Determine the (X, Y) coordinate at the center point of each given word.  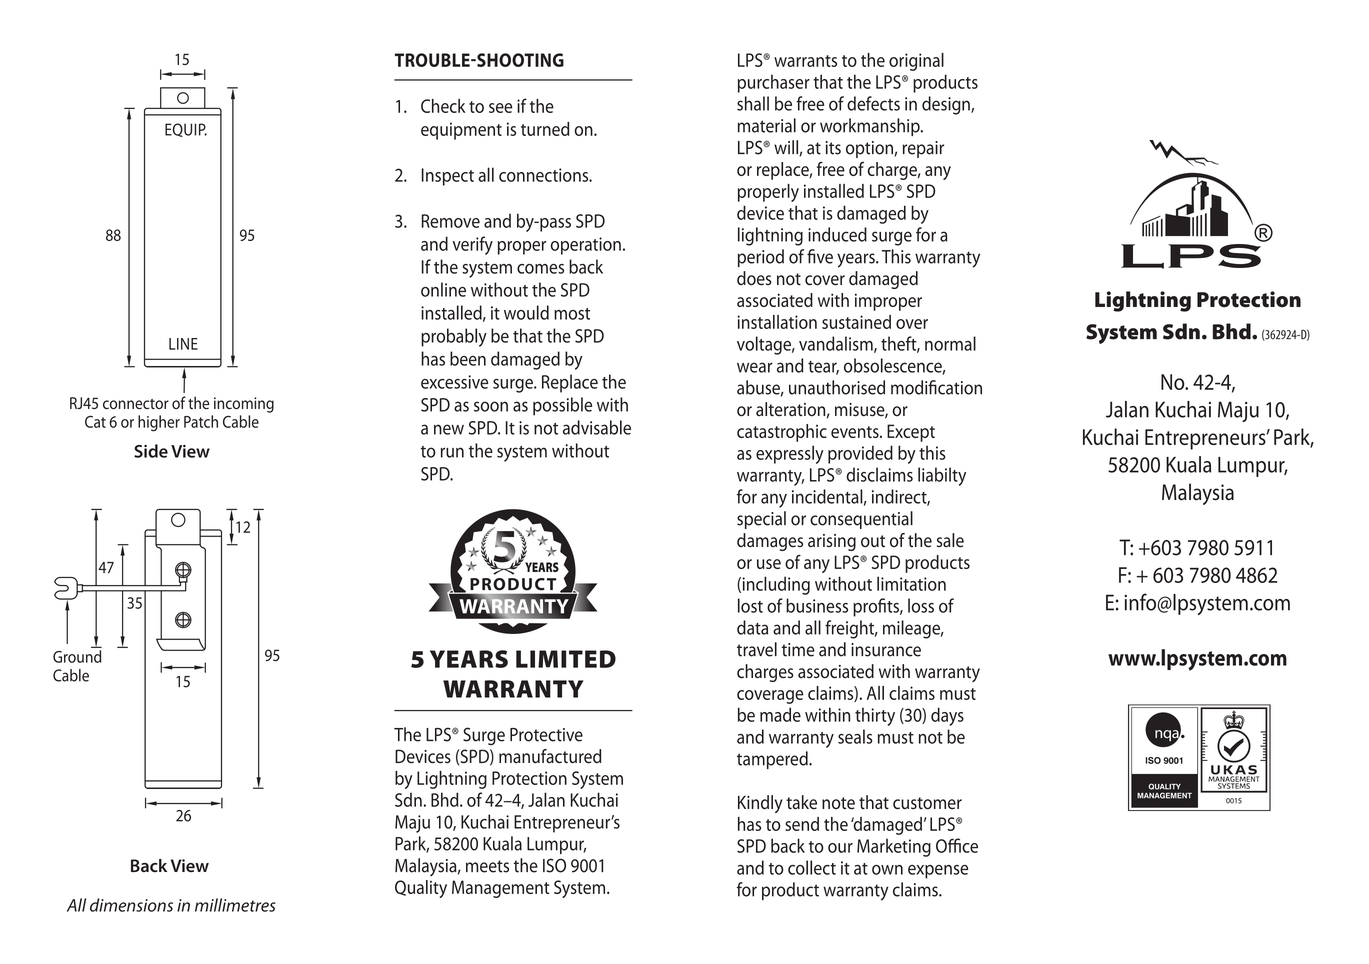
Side (151, 451)
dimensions (131, 905)
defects (873, 103)
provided (860, 454)
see (500, 108)
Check (443, 106)
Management (500, 889)
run (452, 452)
